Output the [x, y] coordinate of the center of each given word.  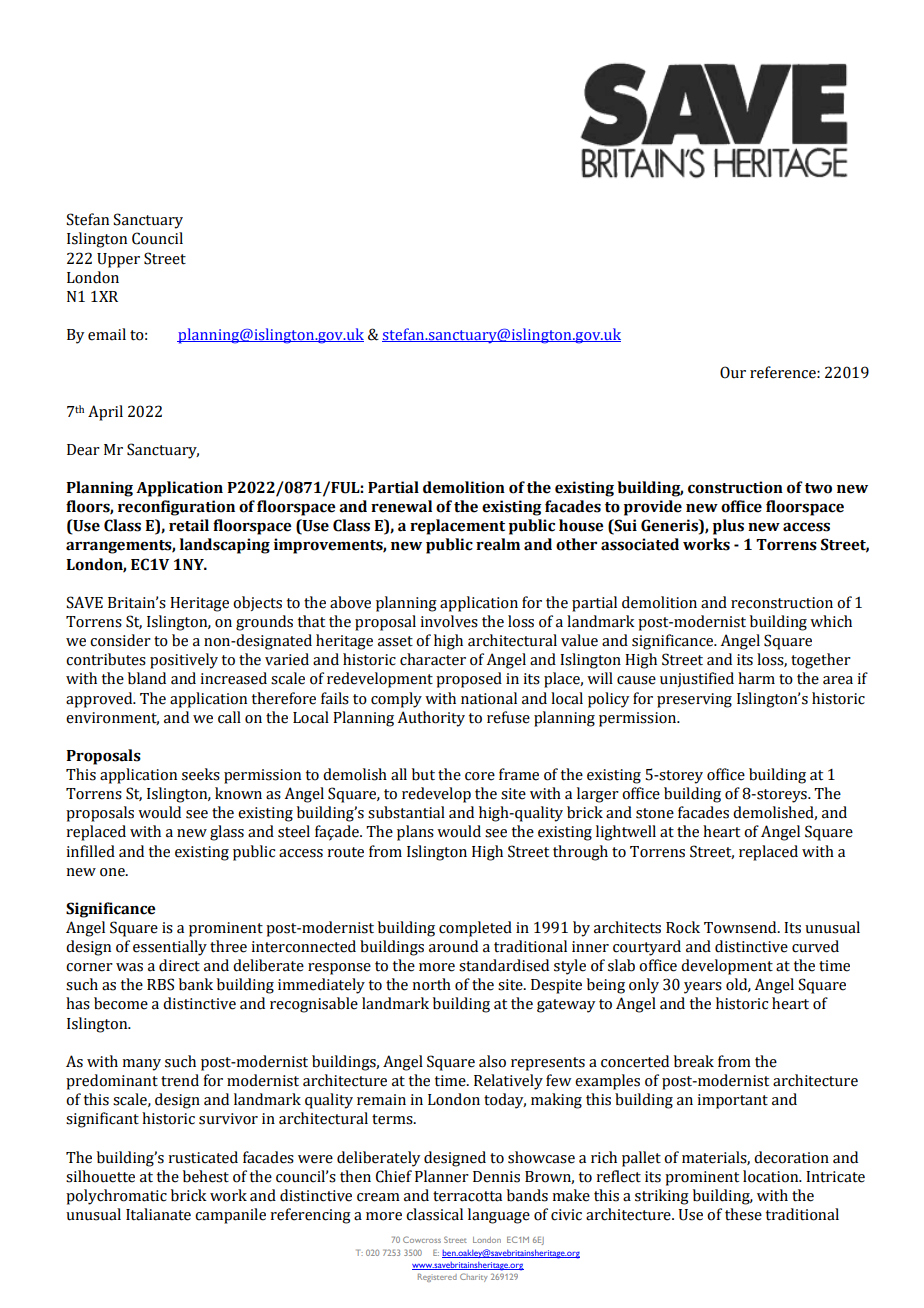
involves [449, 621]
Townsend [741, 927]
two [818, 488]
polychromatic [116, 1197]
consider [120, 640]
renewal [401, 506]
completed [475, 929]
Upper [118, 260]
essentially [170, 948]
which [831, 621]
